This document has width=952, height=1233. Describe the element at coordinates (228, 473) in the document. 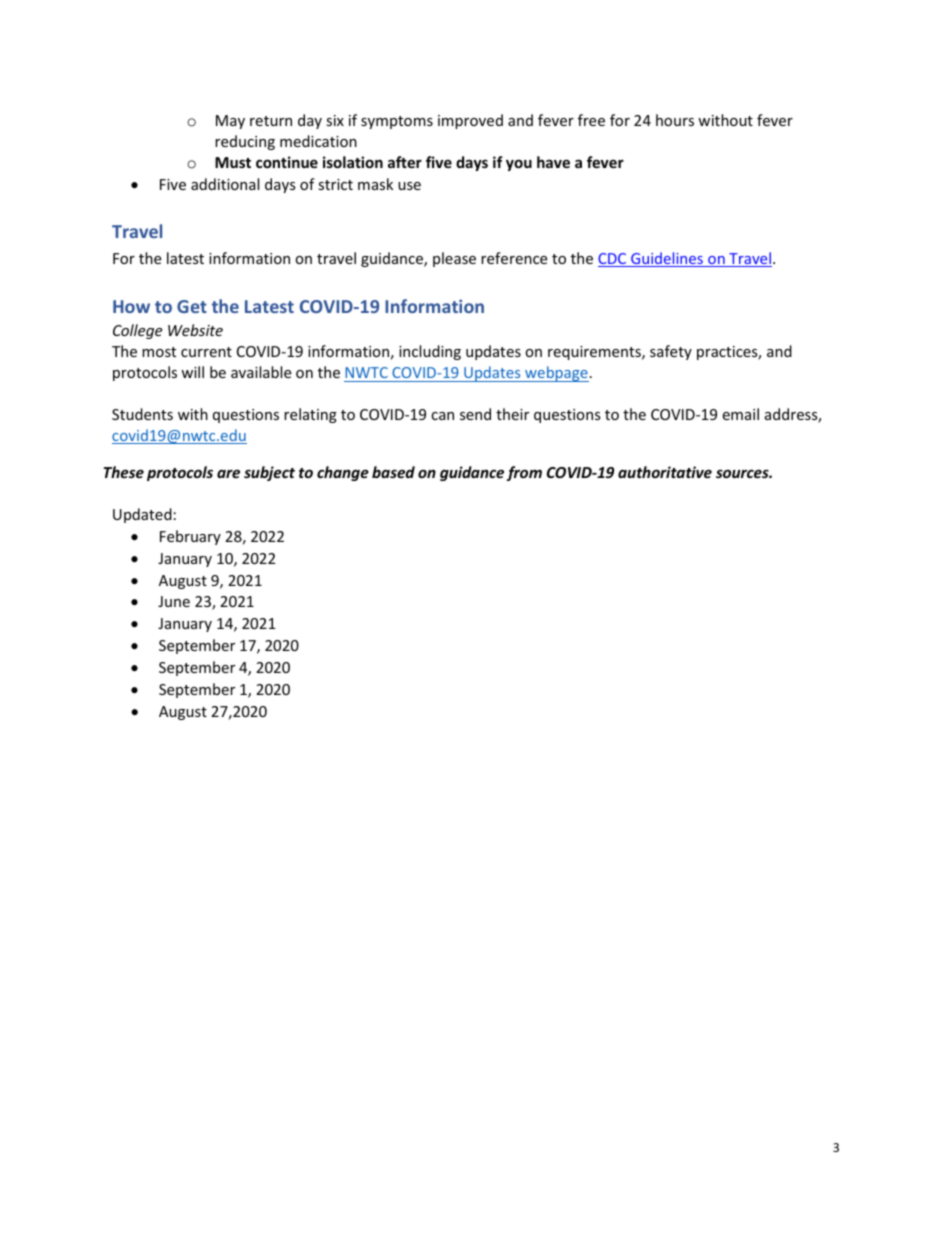

I see `are` at that location.
